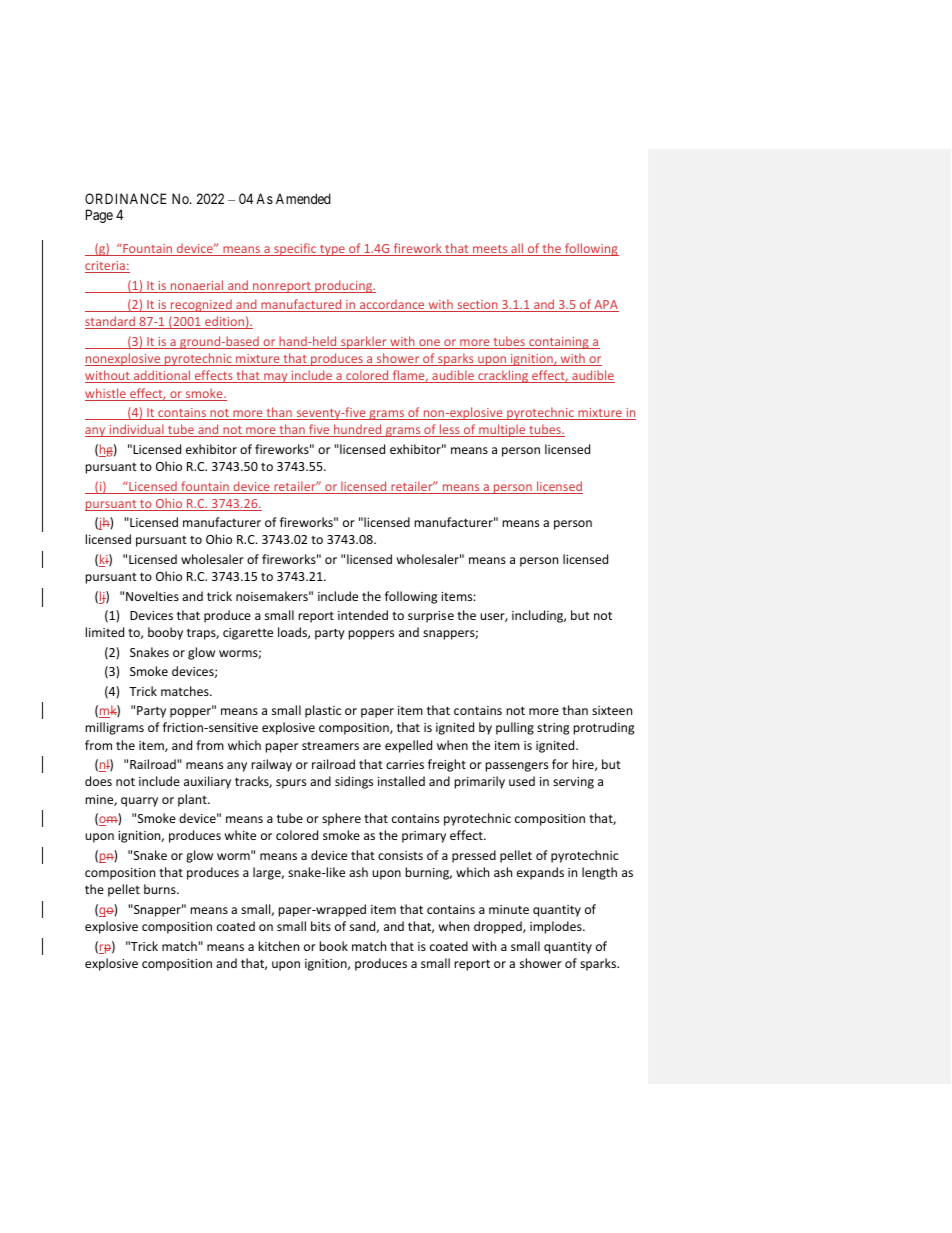  Describe the element at coordinates (358, 430) in the page. I see `hundred` at that location.
